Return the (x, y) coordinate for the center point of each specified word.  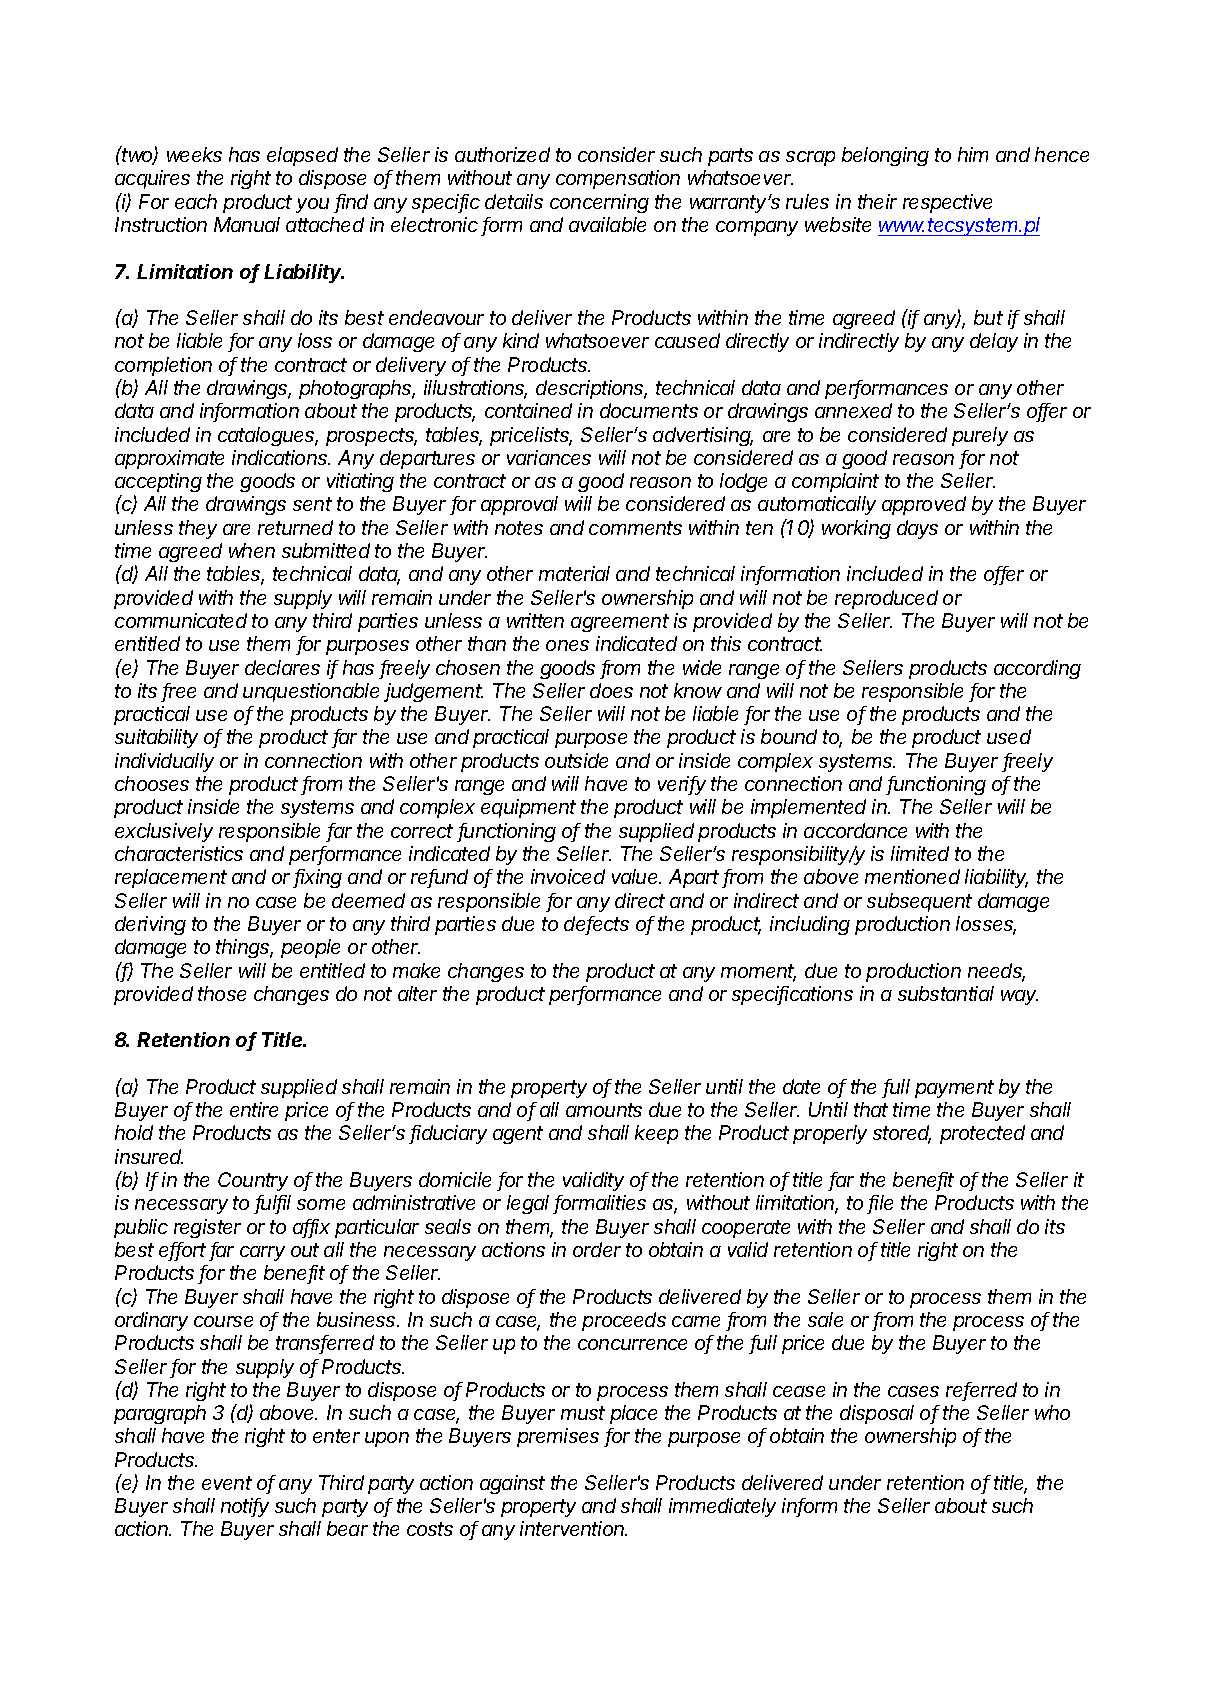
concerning (599, 203)
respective (947, 203)
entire (254, 1109)
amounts (604, 1110)
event (227, 1483)
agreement (620, 623)
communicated (181, 620)
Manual (247, 224)
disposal (877, 1414)
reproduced (886, 599)
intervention (573, 1528)
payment (954, 1089)
